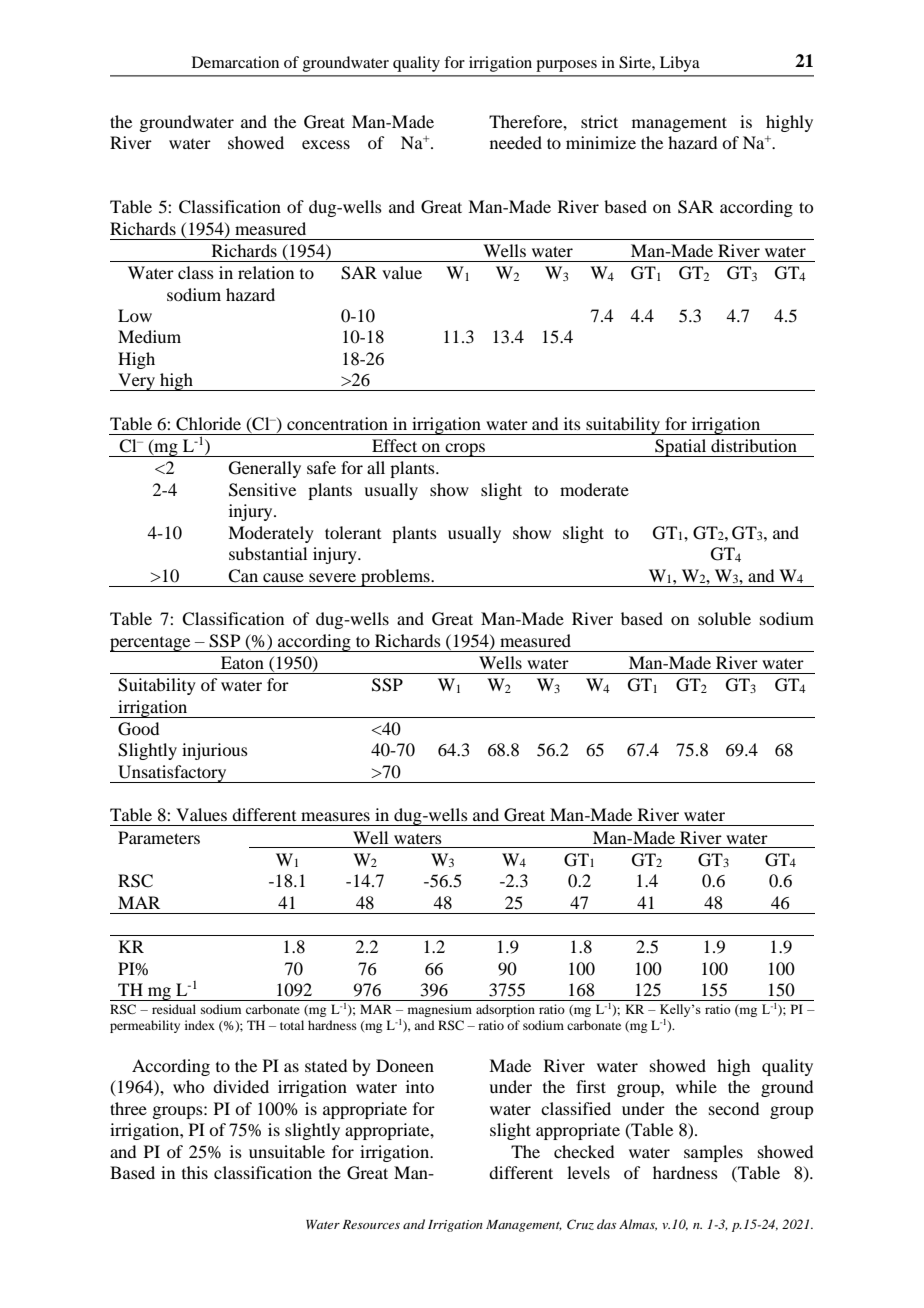  Describe the element at coordinates (371, 1224) in the screenshot. I see `Resources` at that location.
